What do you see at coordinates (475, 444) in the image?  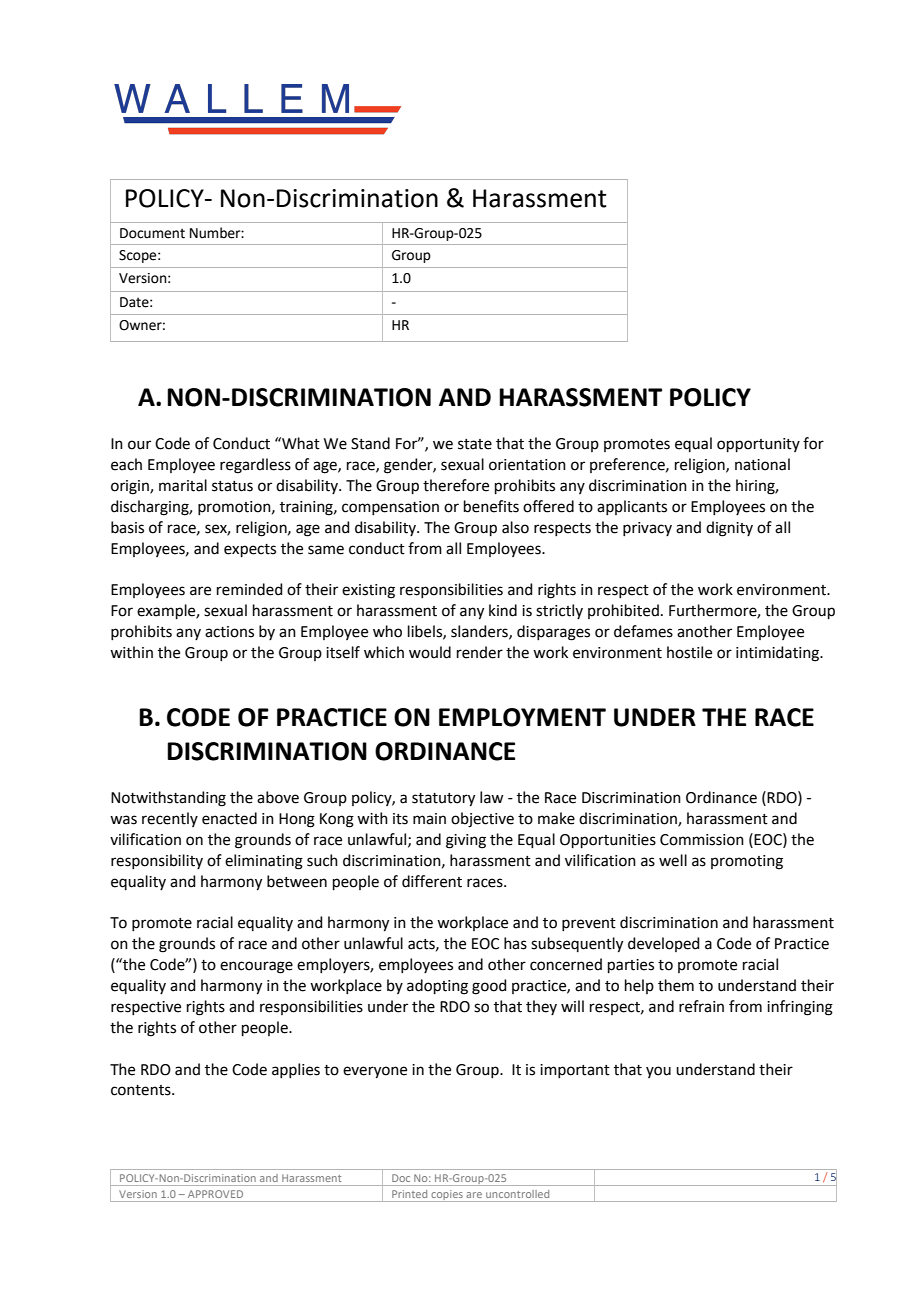 I see `state` at bounding box center [475, 444].
